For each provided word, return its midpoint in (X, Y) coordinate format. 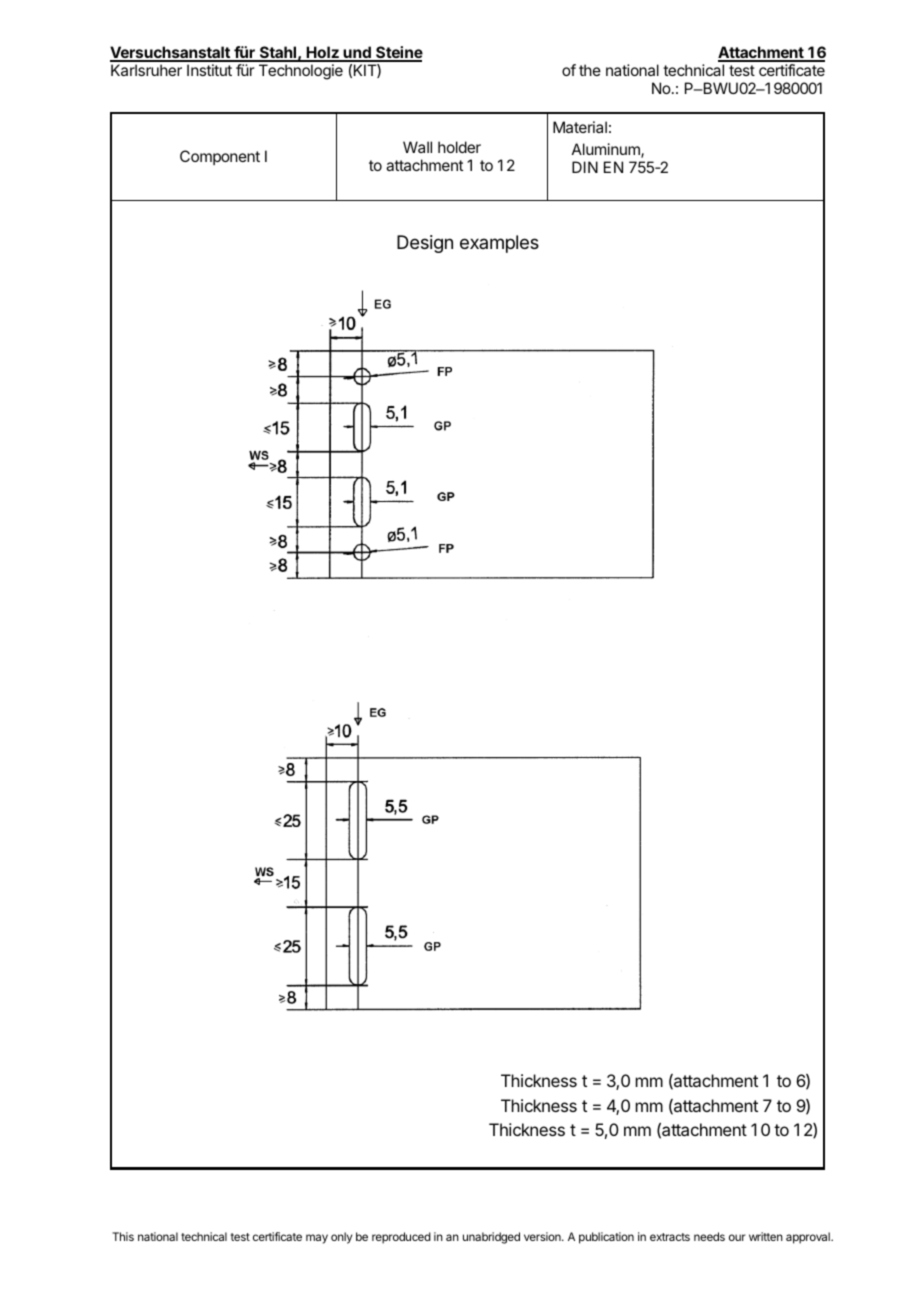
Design (425, 244)
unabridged (491, 1238)
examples (499, 244)
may (317, 1239)
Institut (209, 70)
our (737, 1237)
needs (709, 1236)
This (123, 1236)
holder (459, 147)
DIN (585, 167)
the (590, 70)
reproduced (401, 1238)
